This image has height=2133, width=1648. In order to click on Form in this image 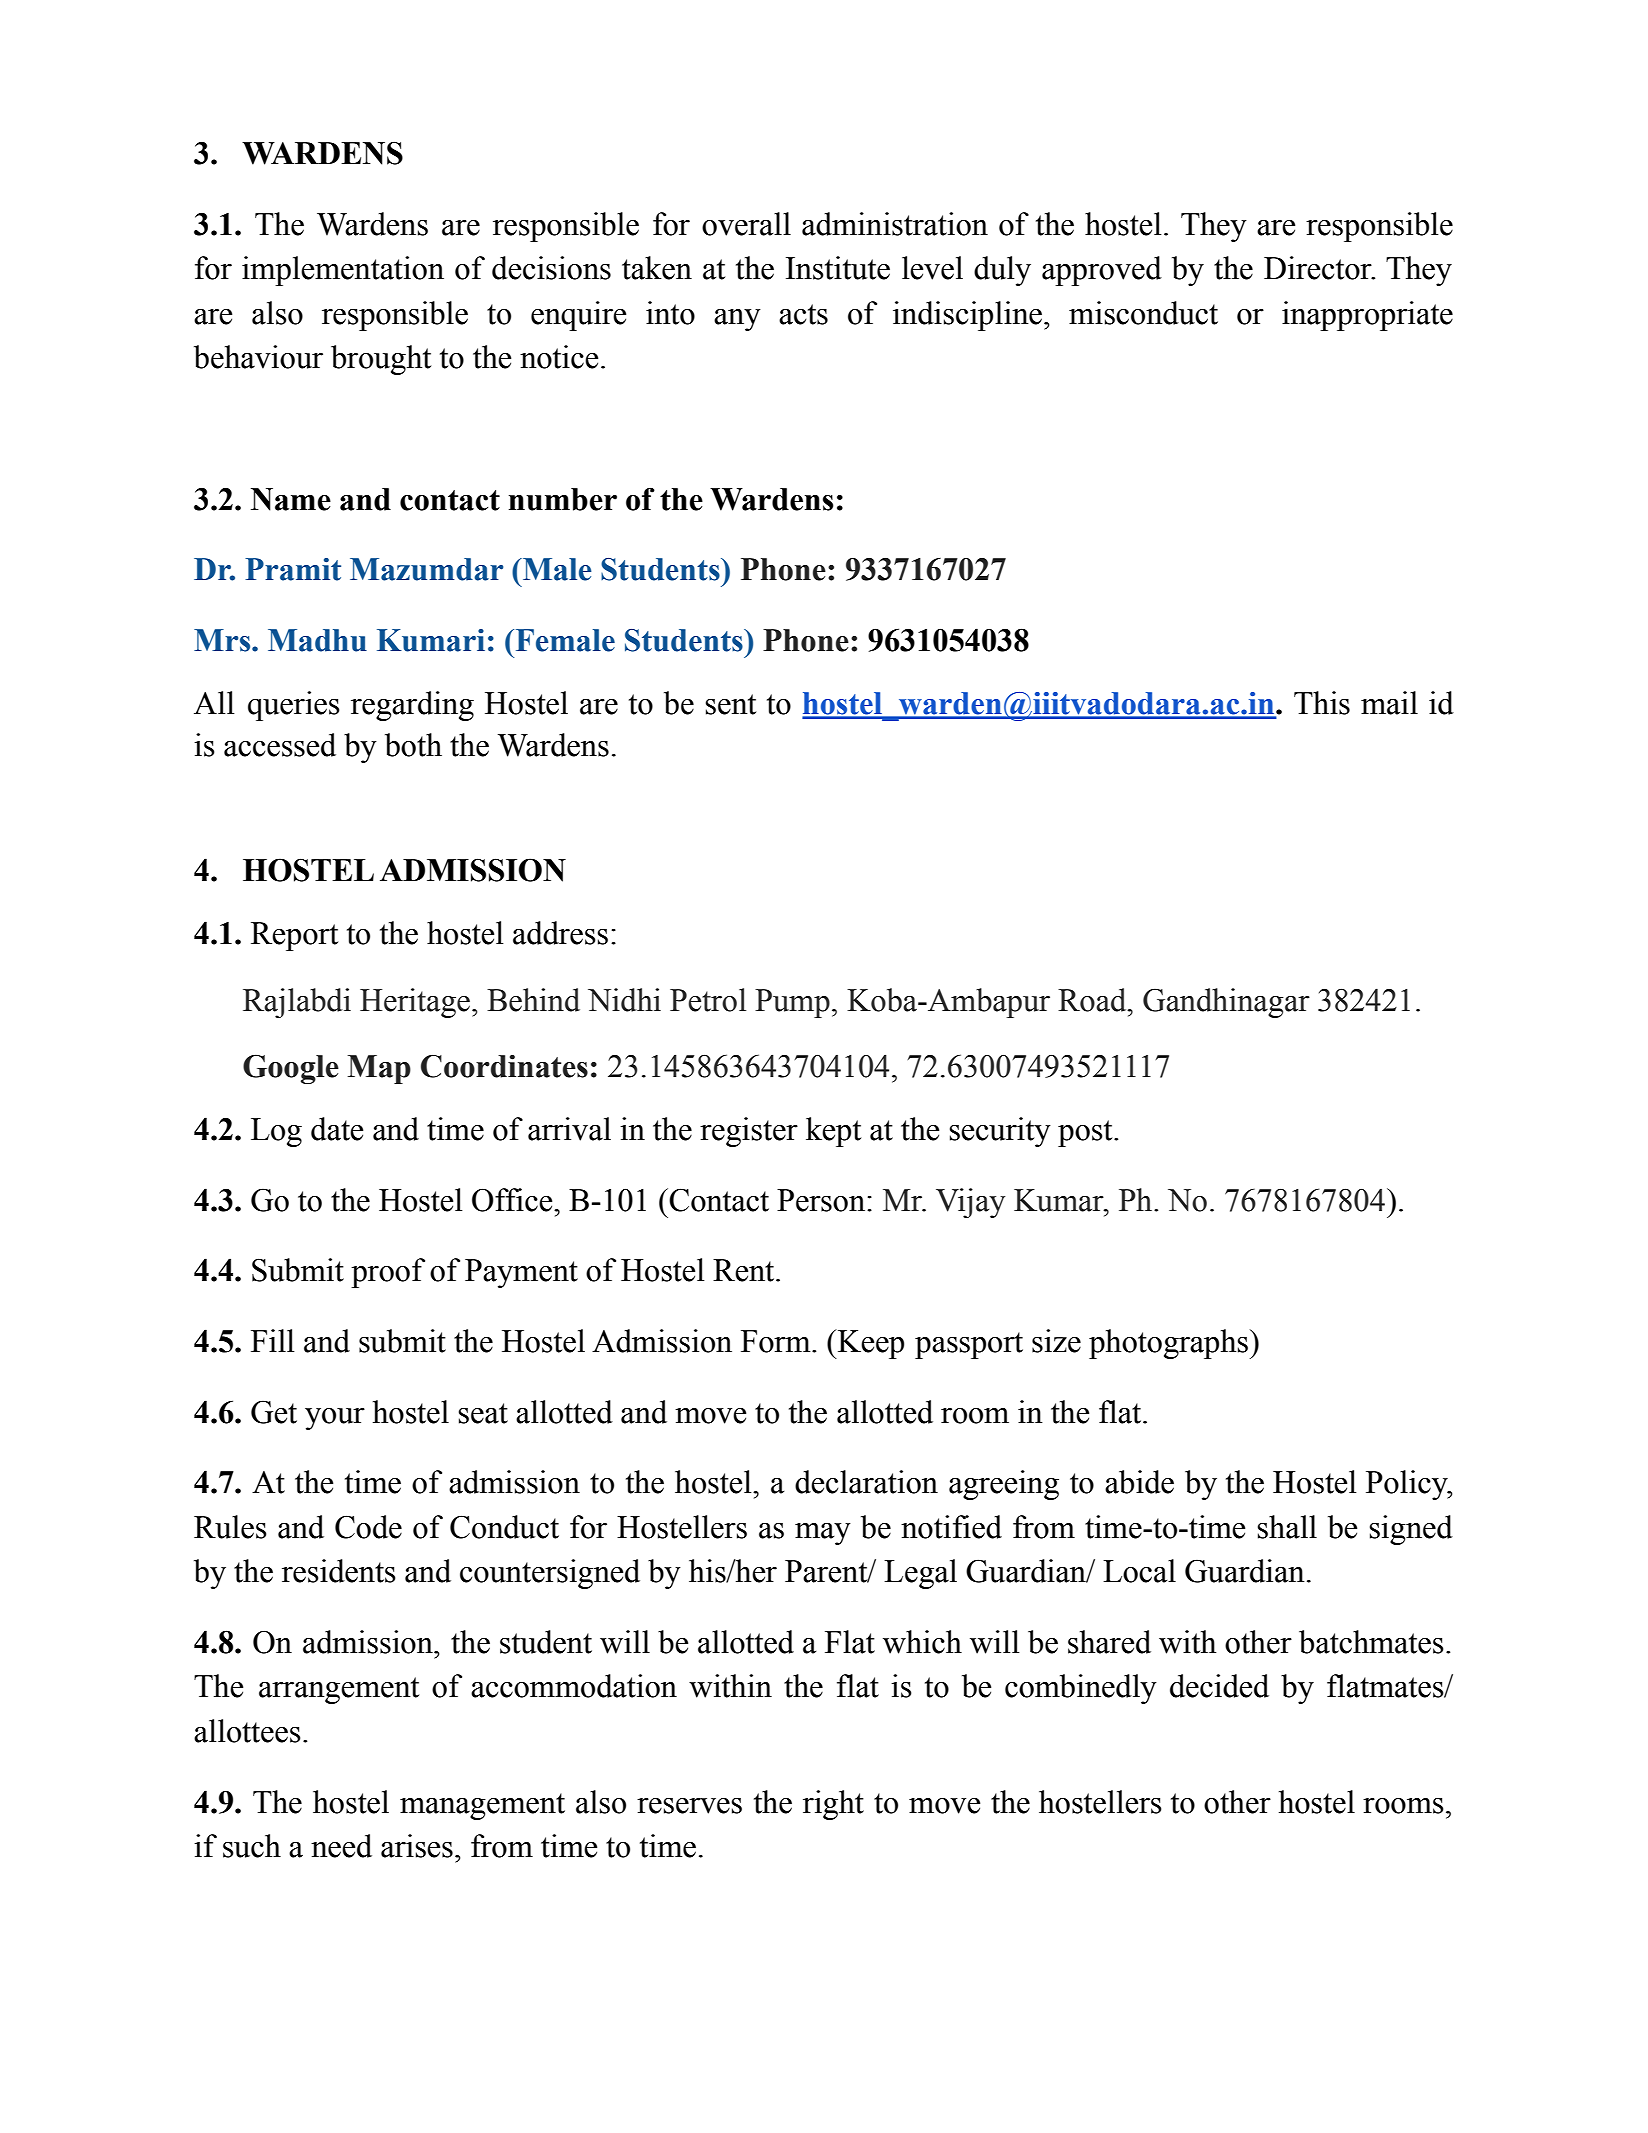, I will do `click(777, 1341)`.
